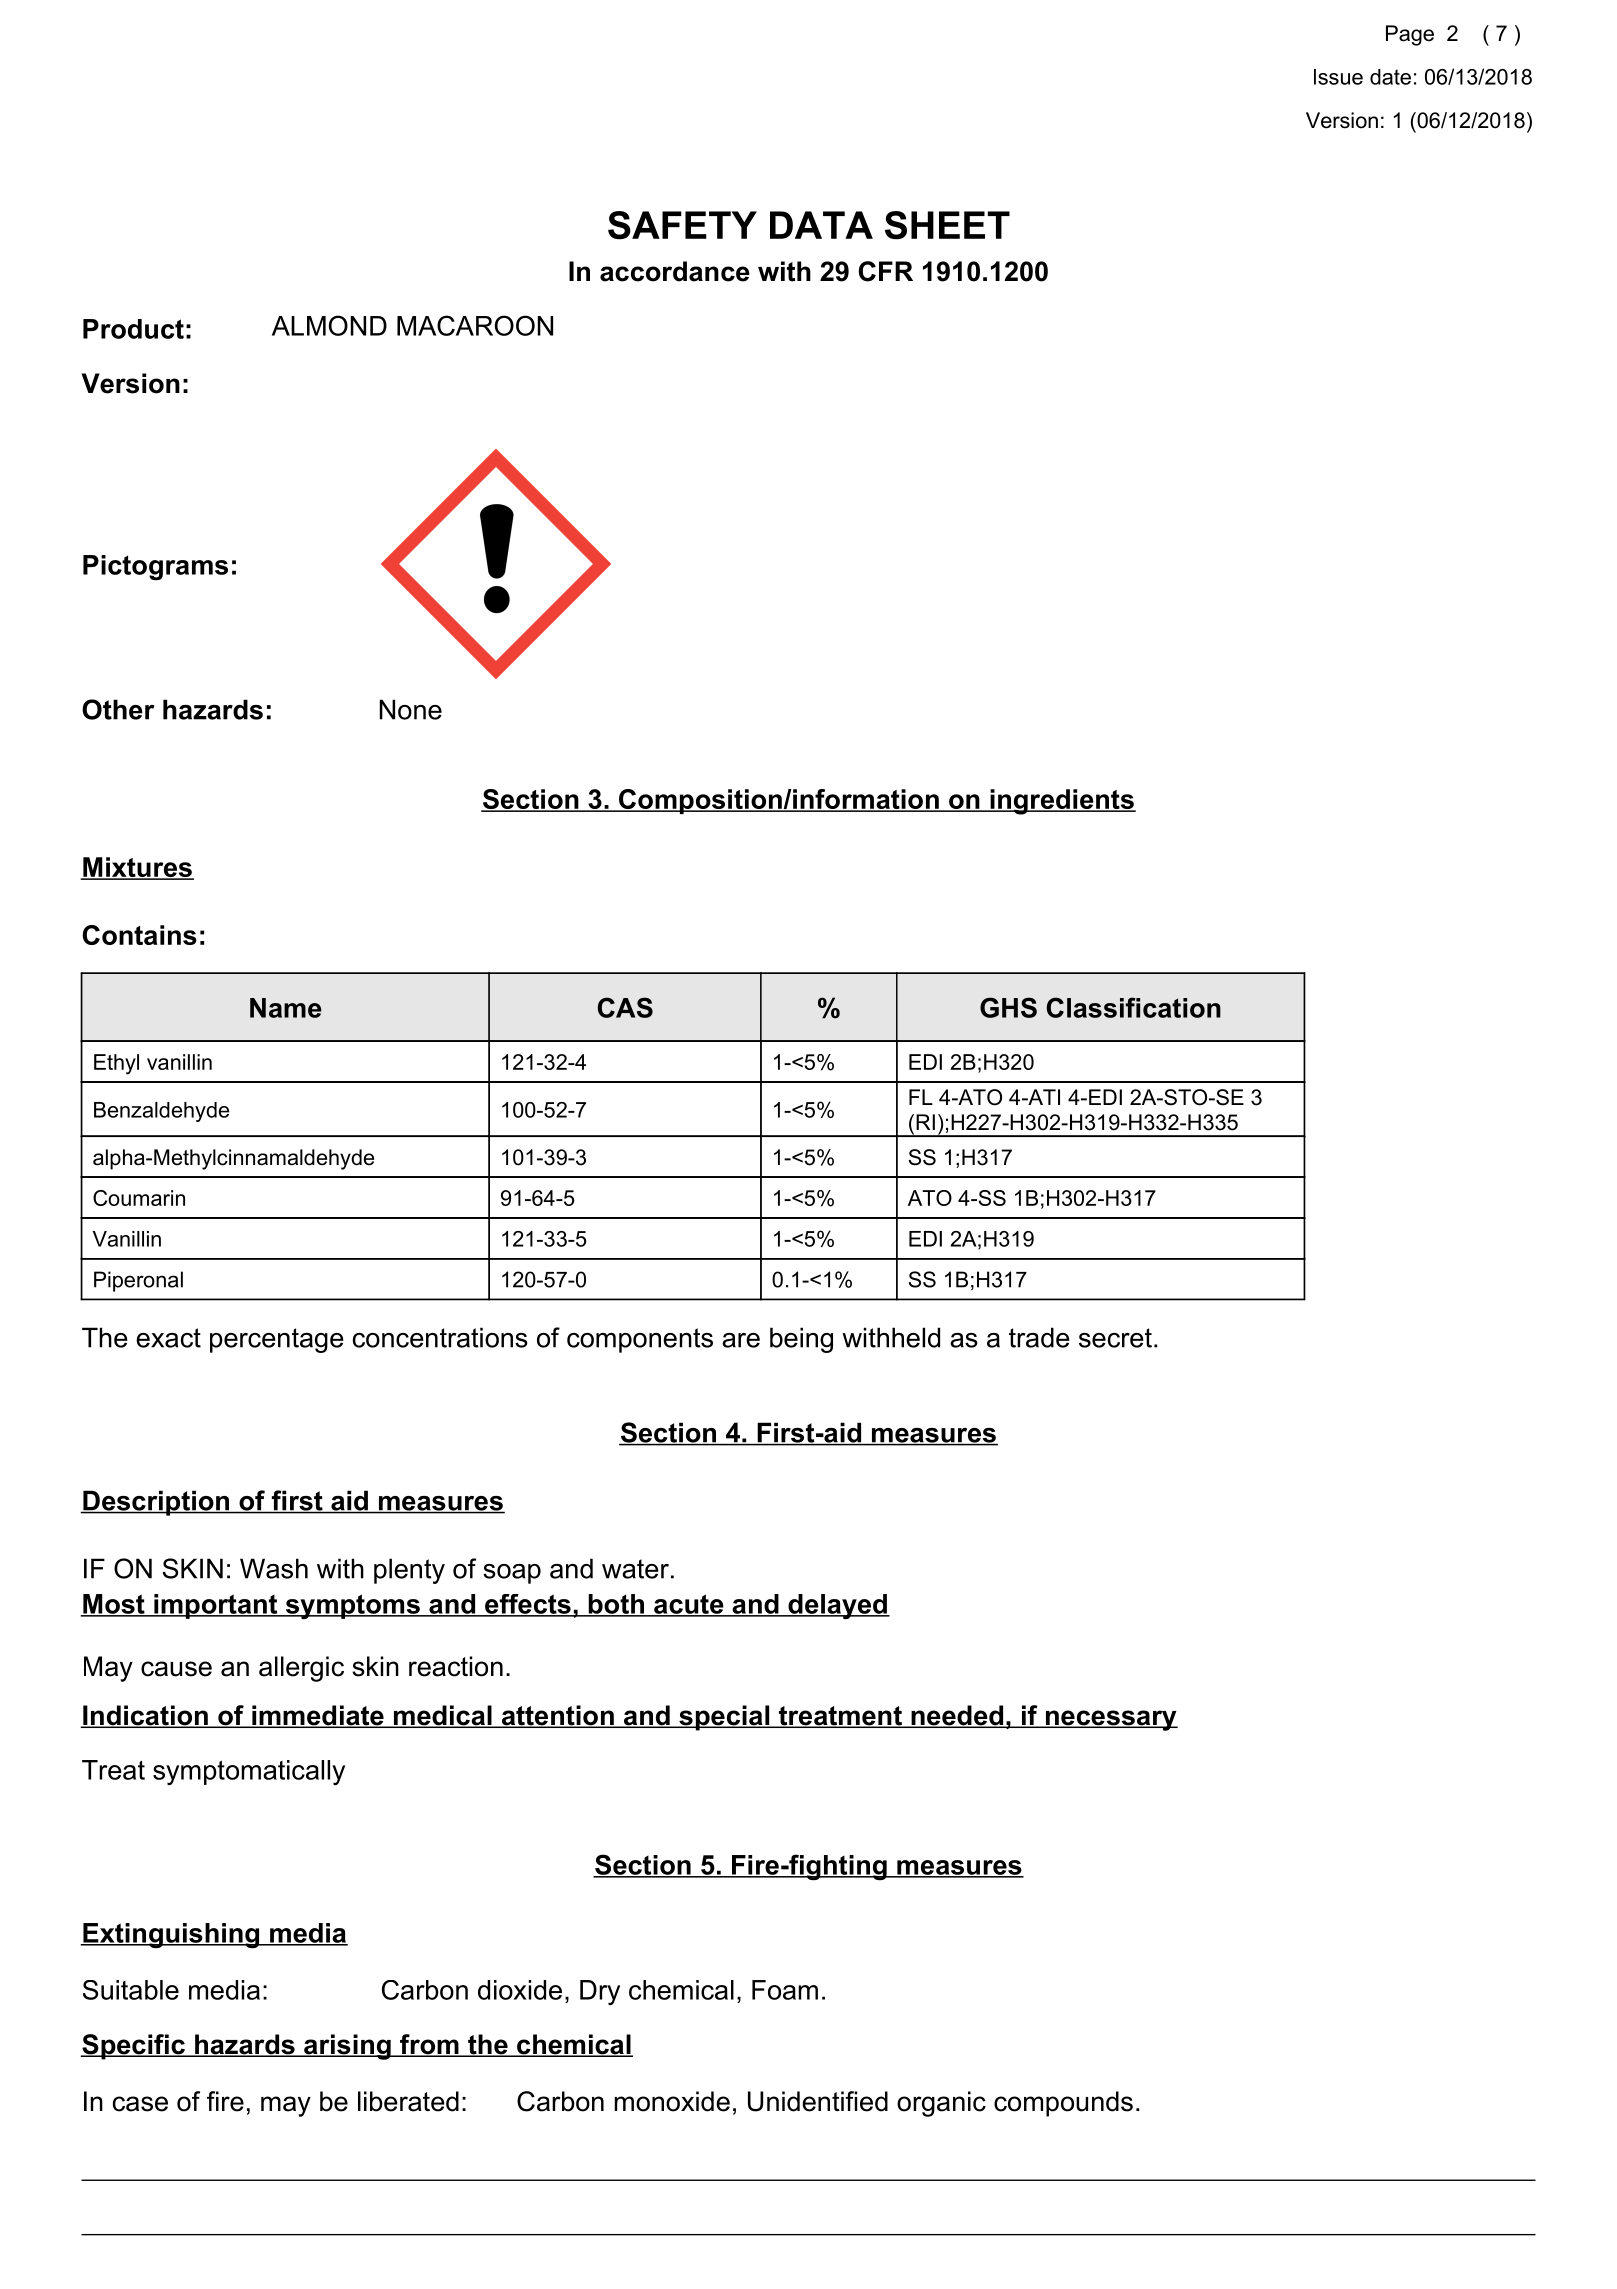  What do you see at coordinates (133, 329) in the screenshot?
I see `Product` at bounding box center [133, 329].
